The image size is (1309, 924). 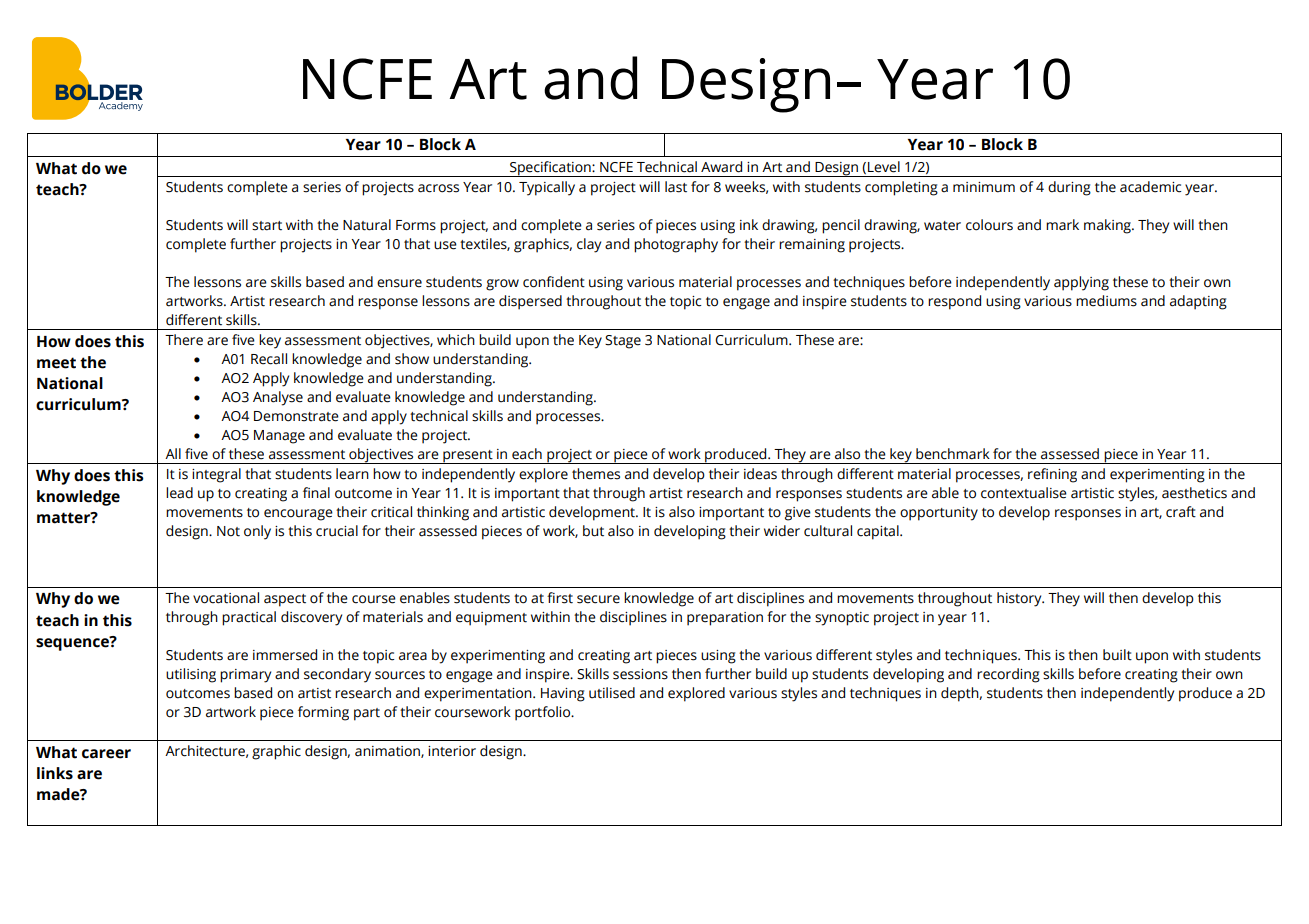 I want to click on mediums, so click(x=1106, y=301).
